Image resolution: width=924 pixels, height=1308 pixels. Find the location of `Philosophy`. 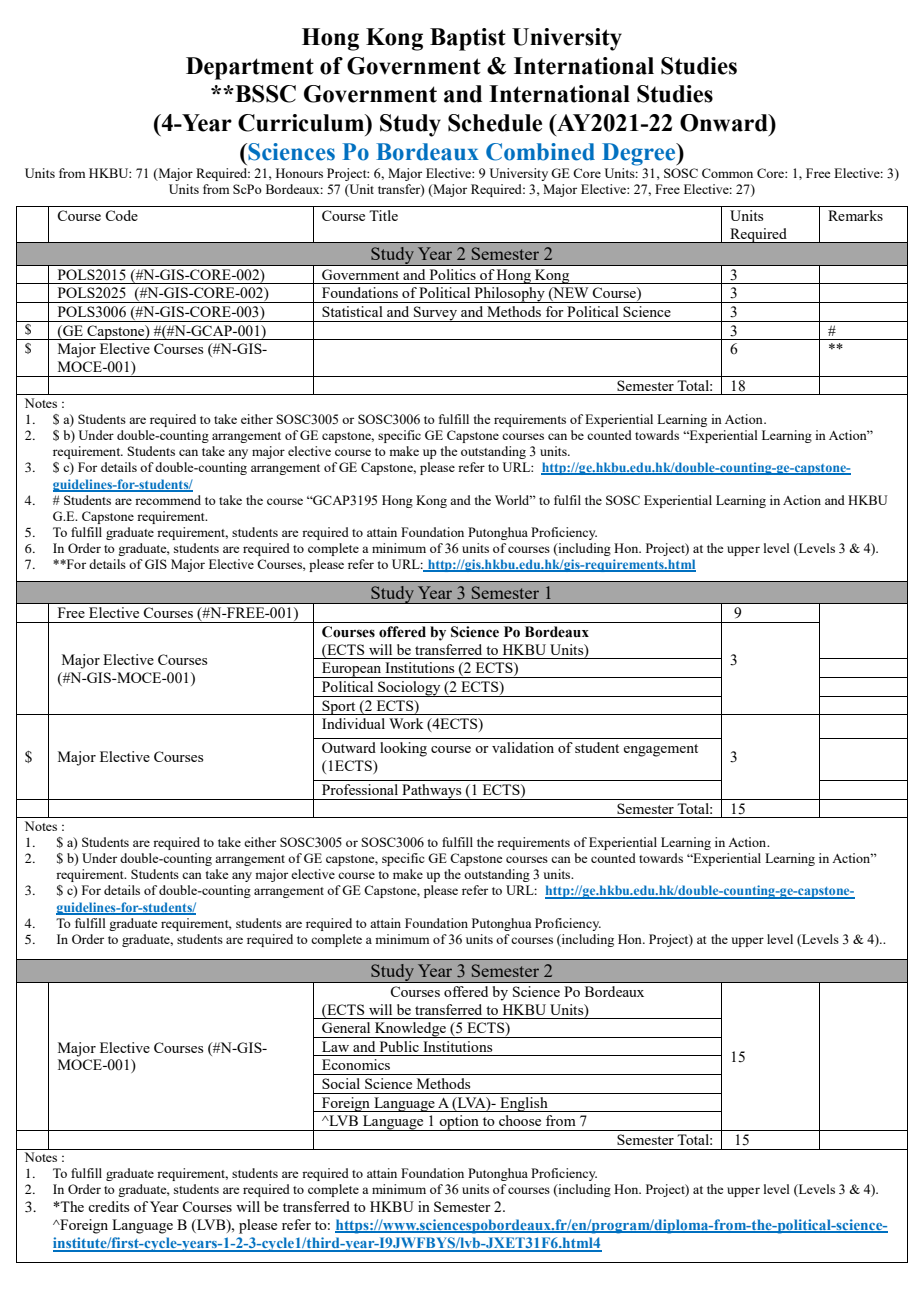

Philosophy is located at coordinates (509, 295).
